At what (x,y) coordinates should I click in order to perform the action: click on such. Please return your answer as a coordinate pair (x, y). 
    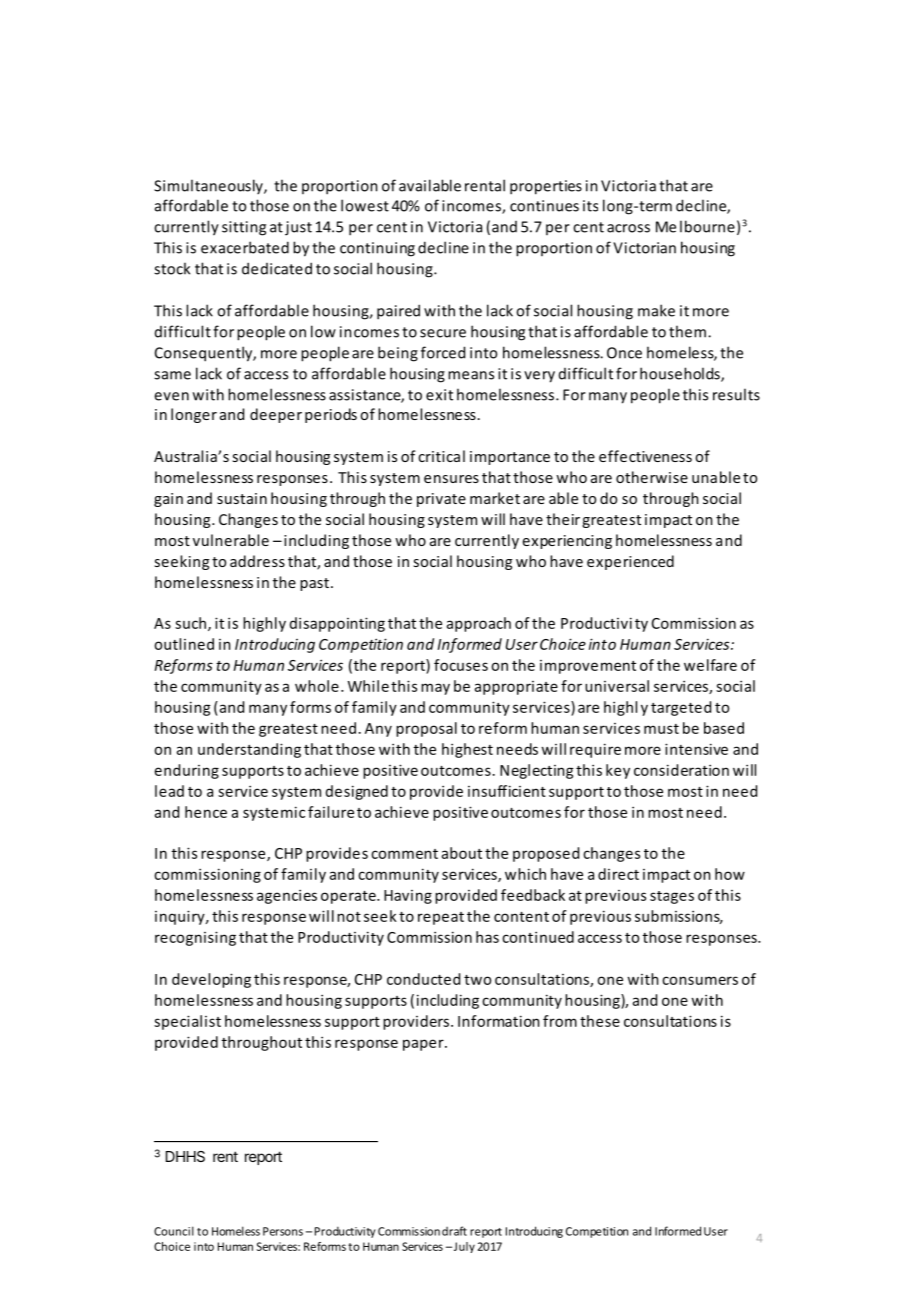
    Looking at the image, I should click on (192, 624).
